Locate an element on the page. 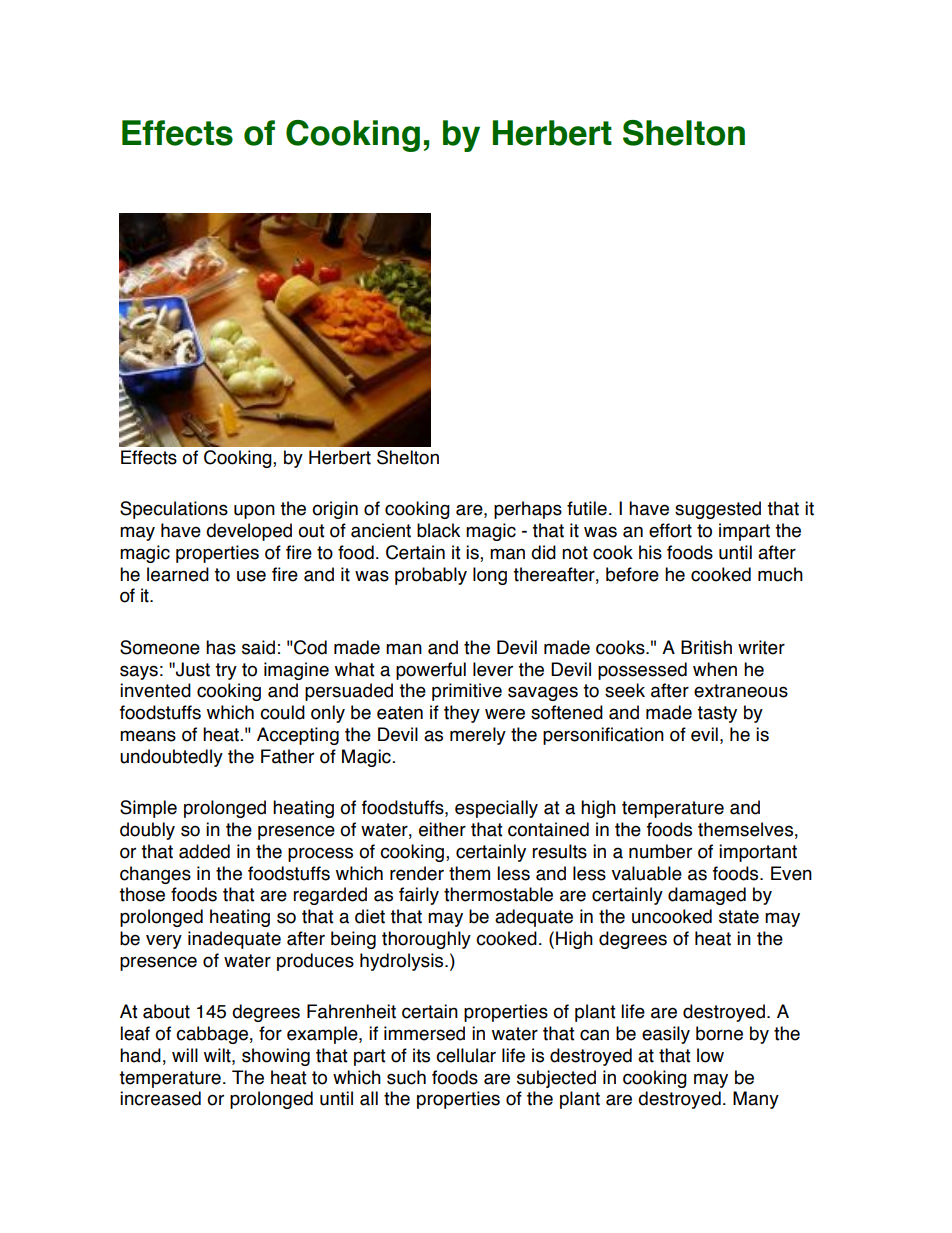  thoroughly is located at coordinates (426, 940).
